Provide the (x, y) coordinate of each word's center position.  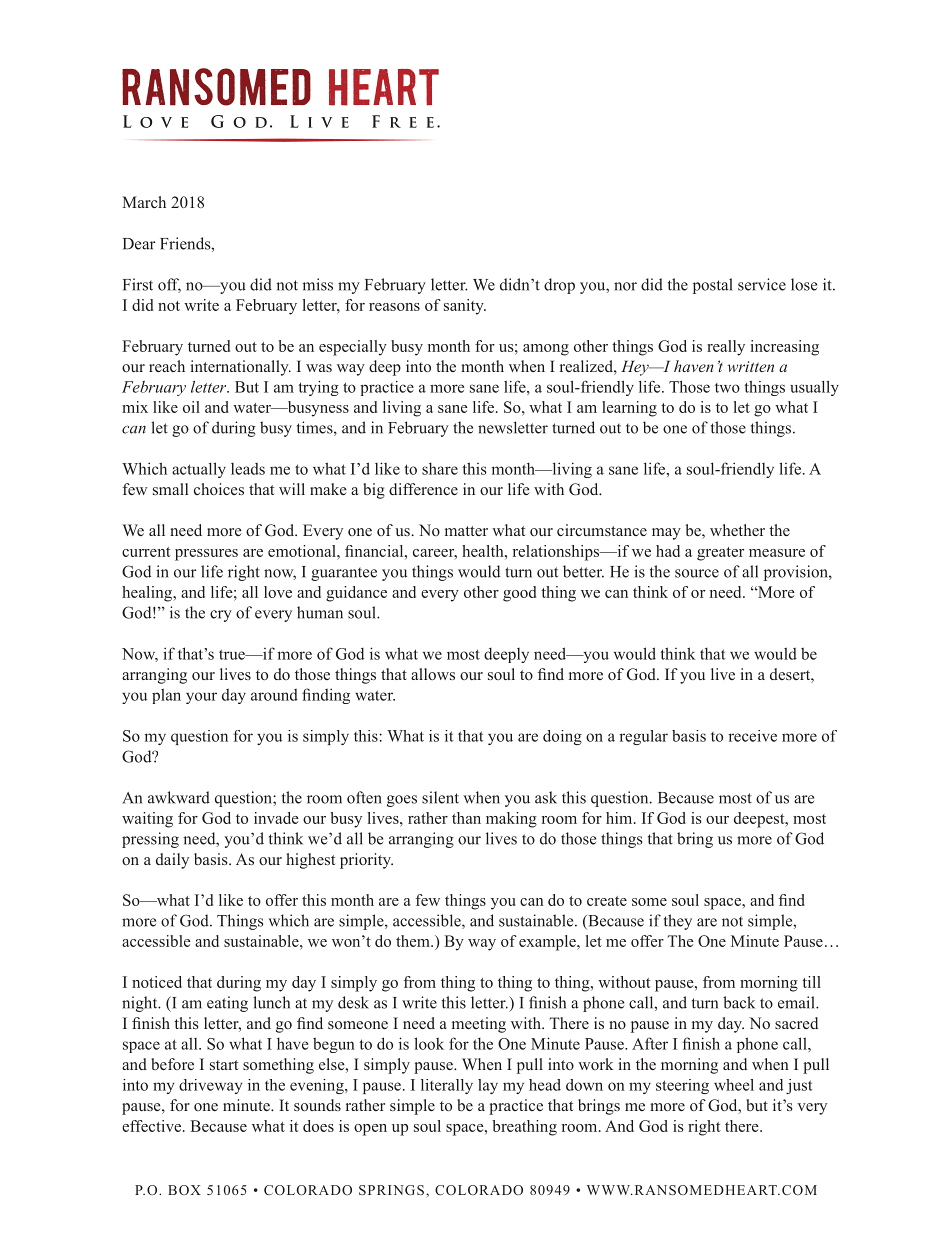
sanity (465, 307)
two (727, 388)
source (697, 573)
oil (191, 407)
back (739, 1002)
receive (752, 736)
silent (440, 797)
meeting (479, 1025)
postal (713, 286)
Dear (139, 244)
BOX (184, 1190)
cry (221, 616)
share (440, 468)
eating (227, 1004)
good (519, 594)
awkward (179, 797)
